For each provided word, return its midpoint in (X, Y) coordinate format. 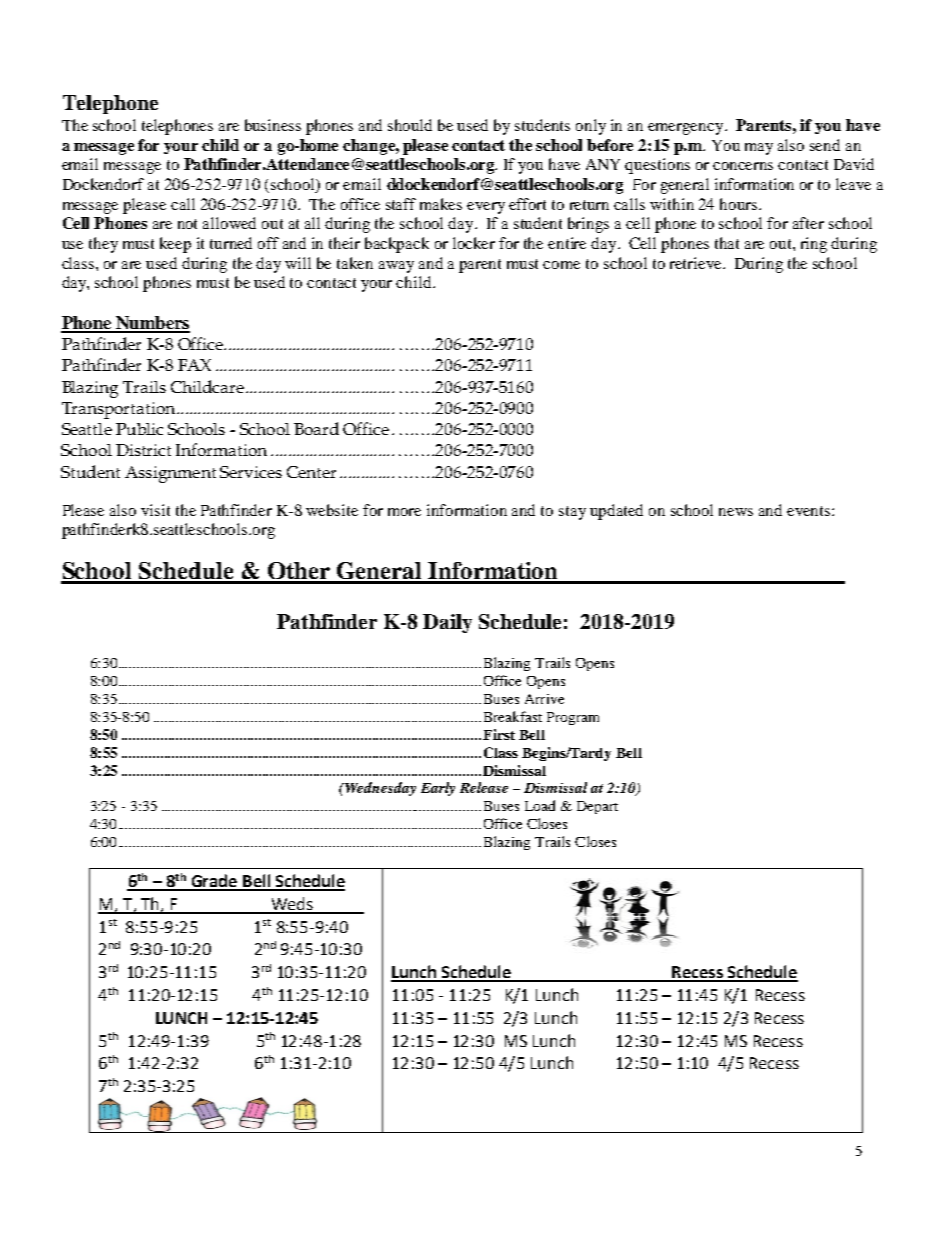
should (410, 125)
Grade (214, 882)
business (273, 125)
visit (155, 510)
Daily (447, 623)
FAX (194, 365)
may (759, 149)
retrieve (697, 263)
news (736, 512)
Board (316, 428)
